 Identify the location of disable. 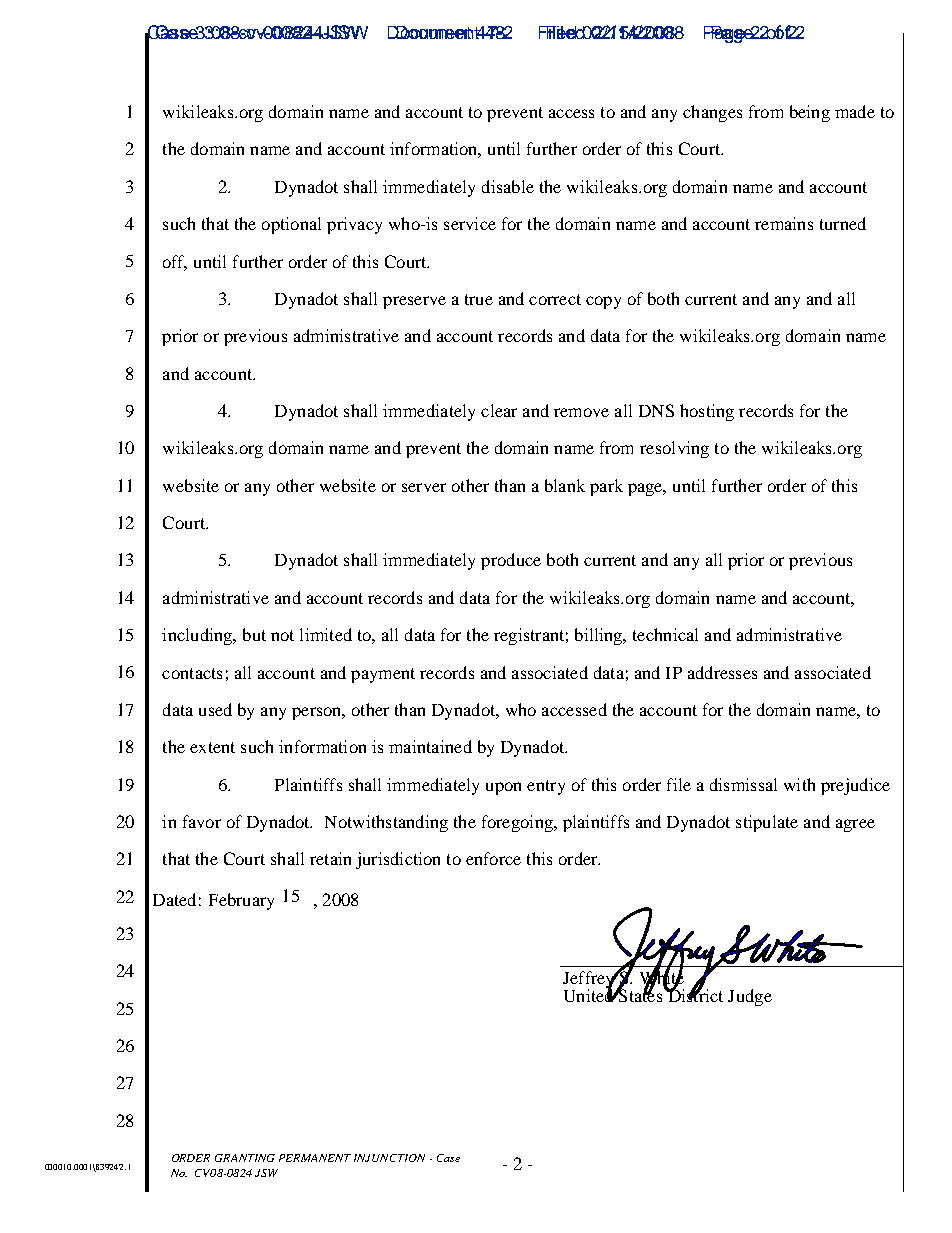
(508, 186).
